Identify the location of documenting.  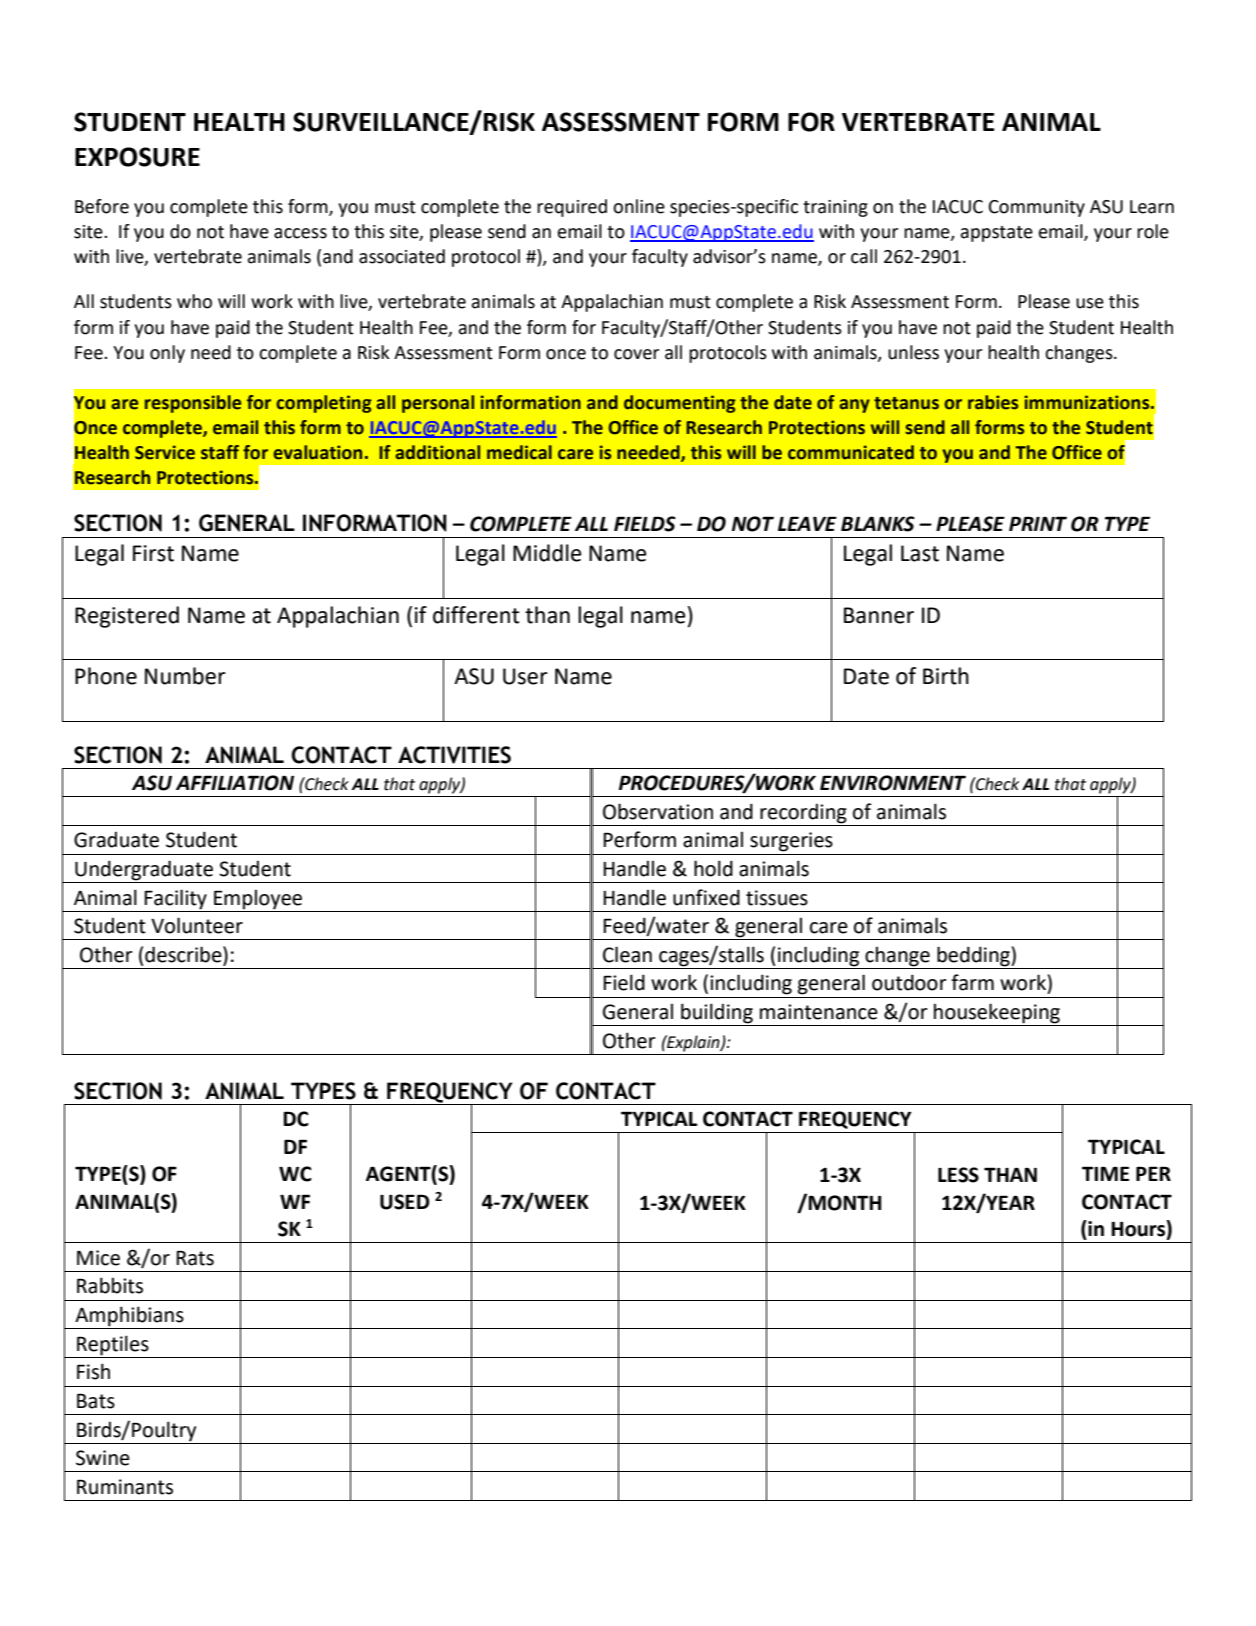
(680, 404).
